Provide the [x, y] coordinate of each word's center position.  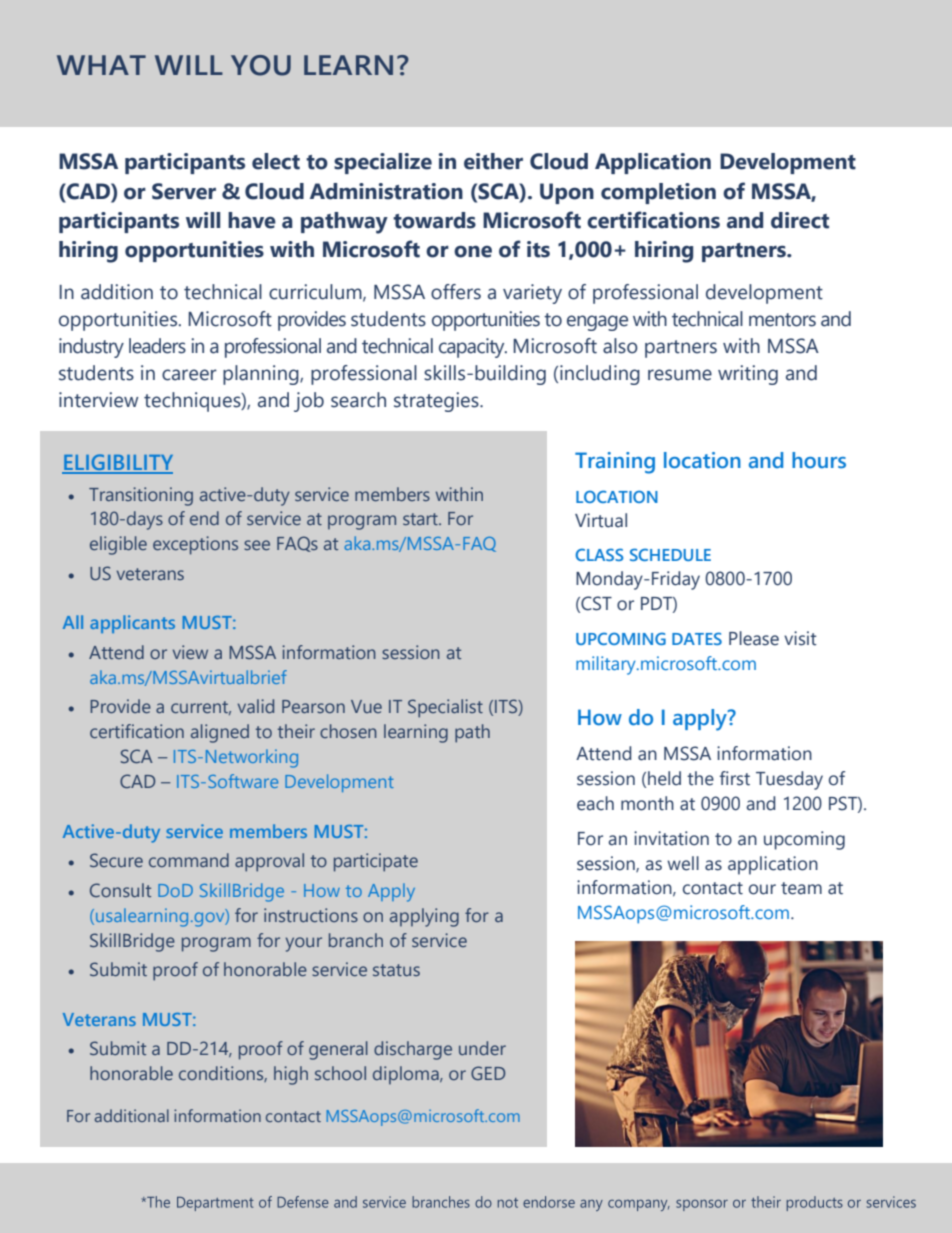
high [291, 1075]
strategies [437, 402]
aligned [220, 733]
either [493, 161]
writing [748, 375]
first [734, 778]
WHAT [101, 65]
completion [658, 193]
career [189, 375]
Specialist [445, 708]
